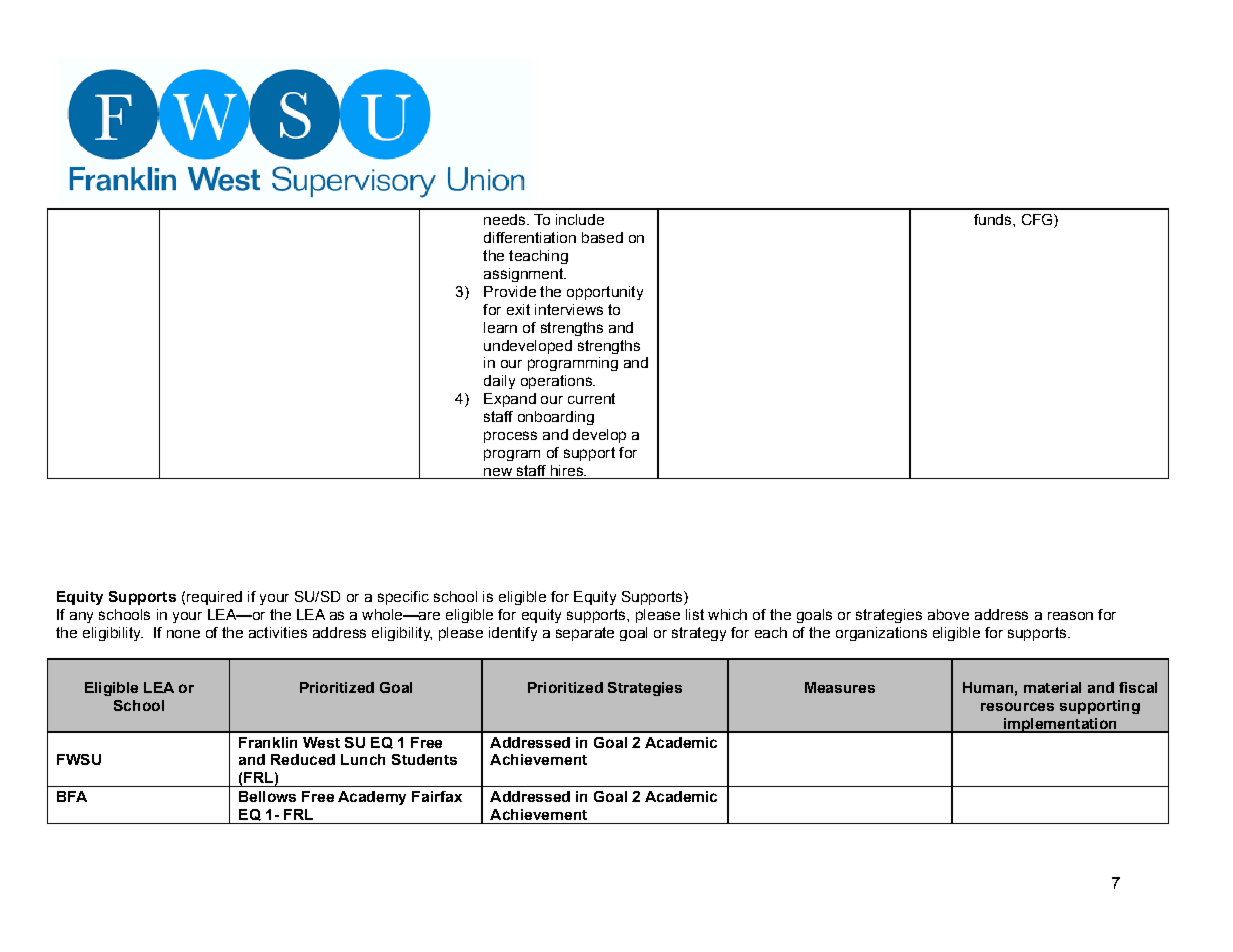 The image size is (1233, 952). Describe the element at coordinates (948, 614) in the image. I see `above` at that location.
